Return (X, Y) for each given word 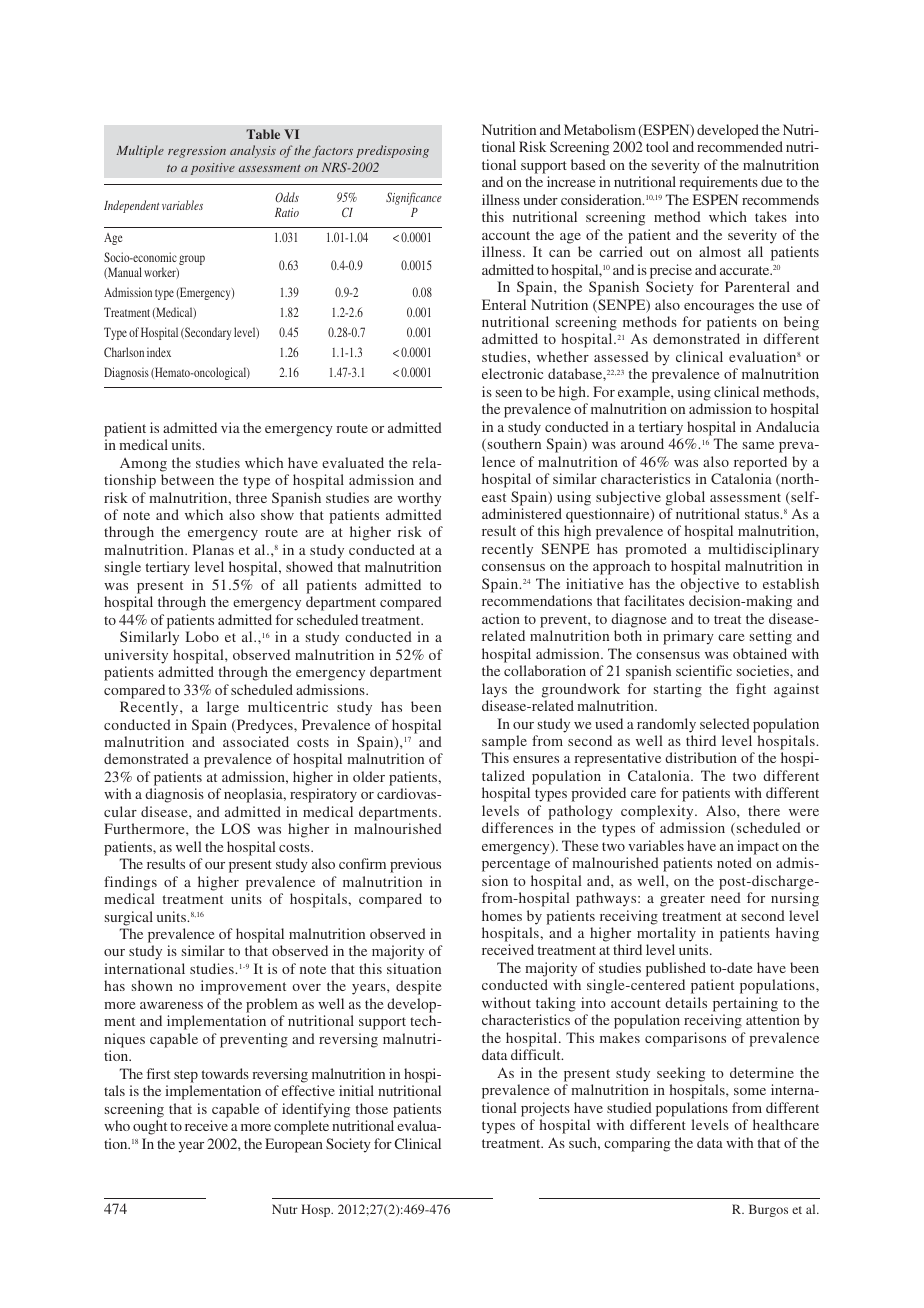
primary (688, 637)
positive (212, 169)
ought (150, 1127)
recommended (740, 146)
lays (494, 690)
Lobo (202, 636)
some (750, 1091)
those (372, 1108)
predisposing (392, 151)
